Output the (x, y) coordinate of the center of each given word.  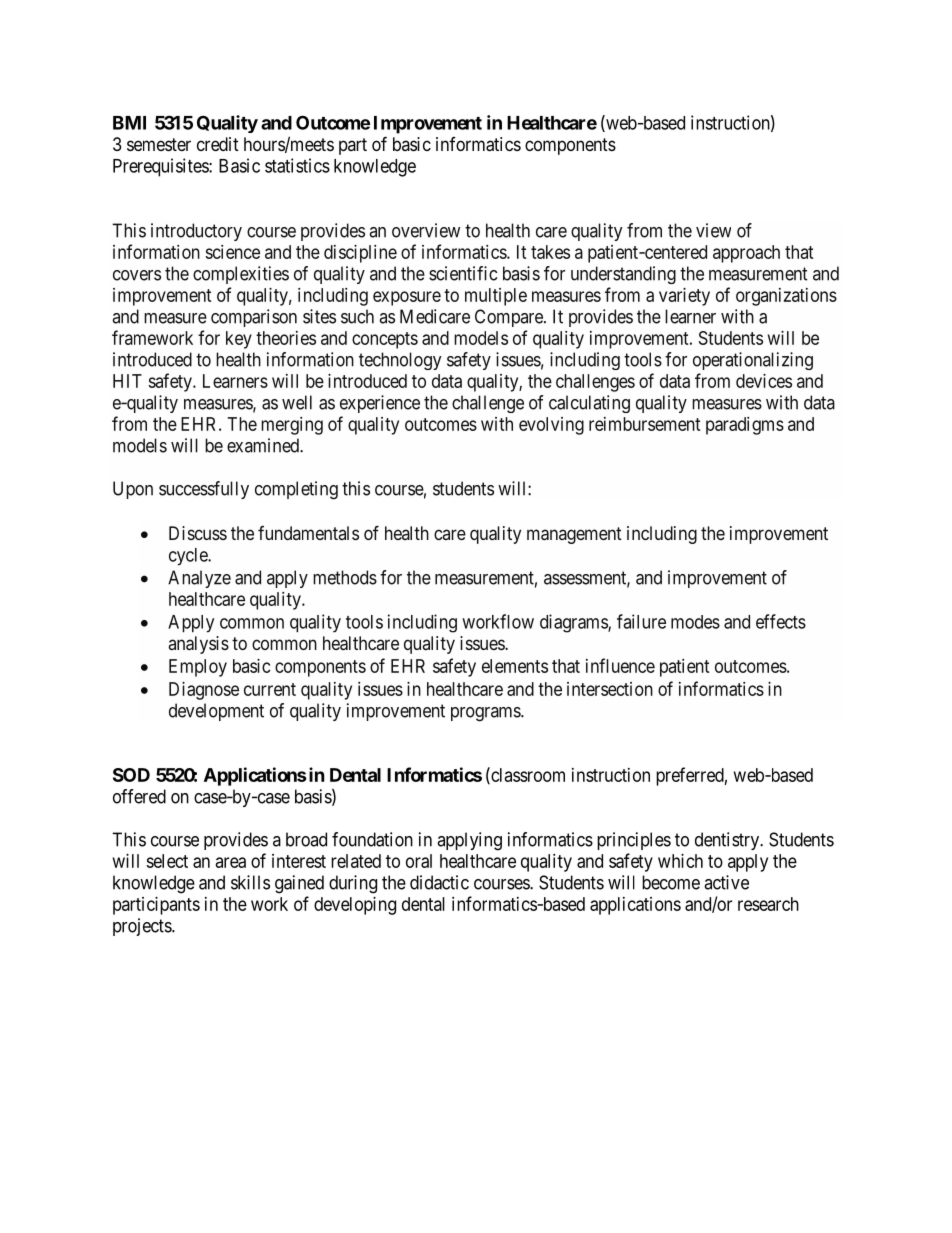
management (574, 535)
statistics (297, 165)
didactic (439, 882)
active (726, 882)
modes (695, 622)
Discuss (198, 533)
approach (746, 254)
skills (250, 882)
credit (218, 144)
